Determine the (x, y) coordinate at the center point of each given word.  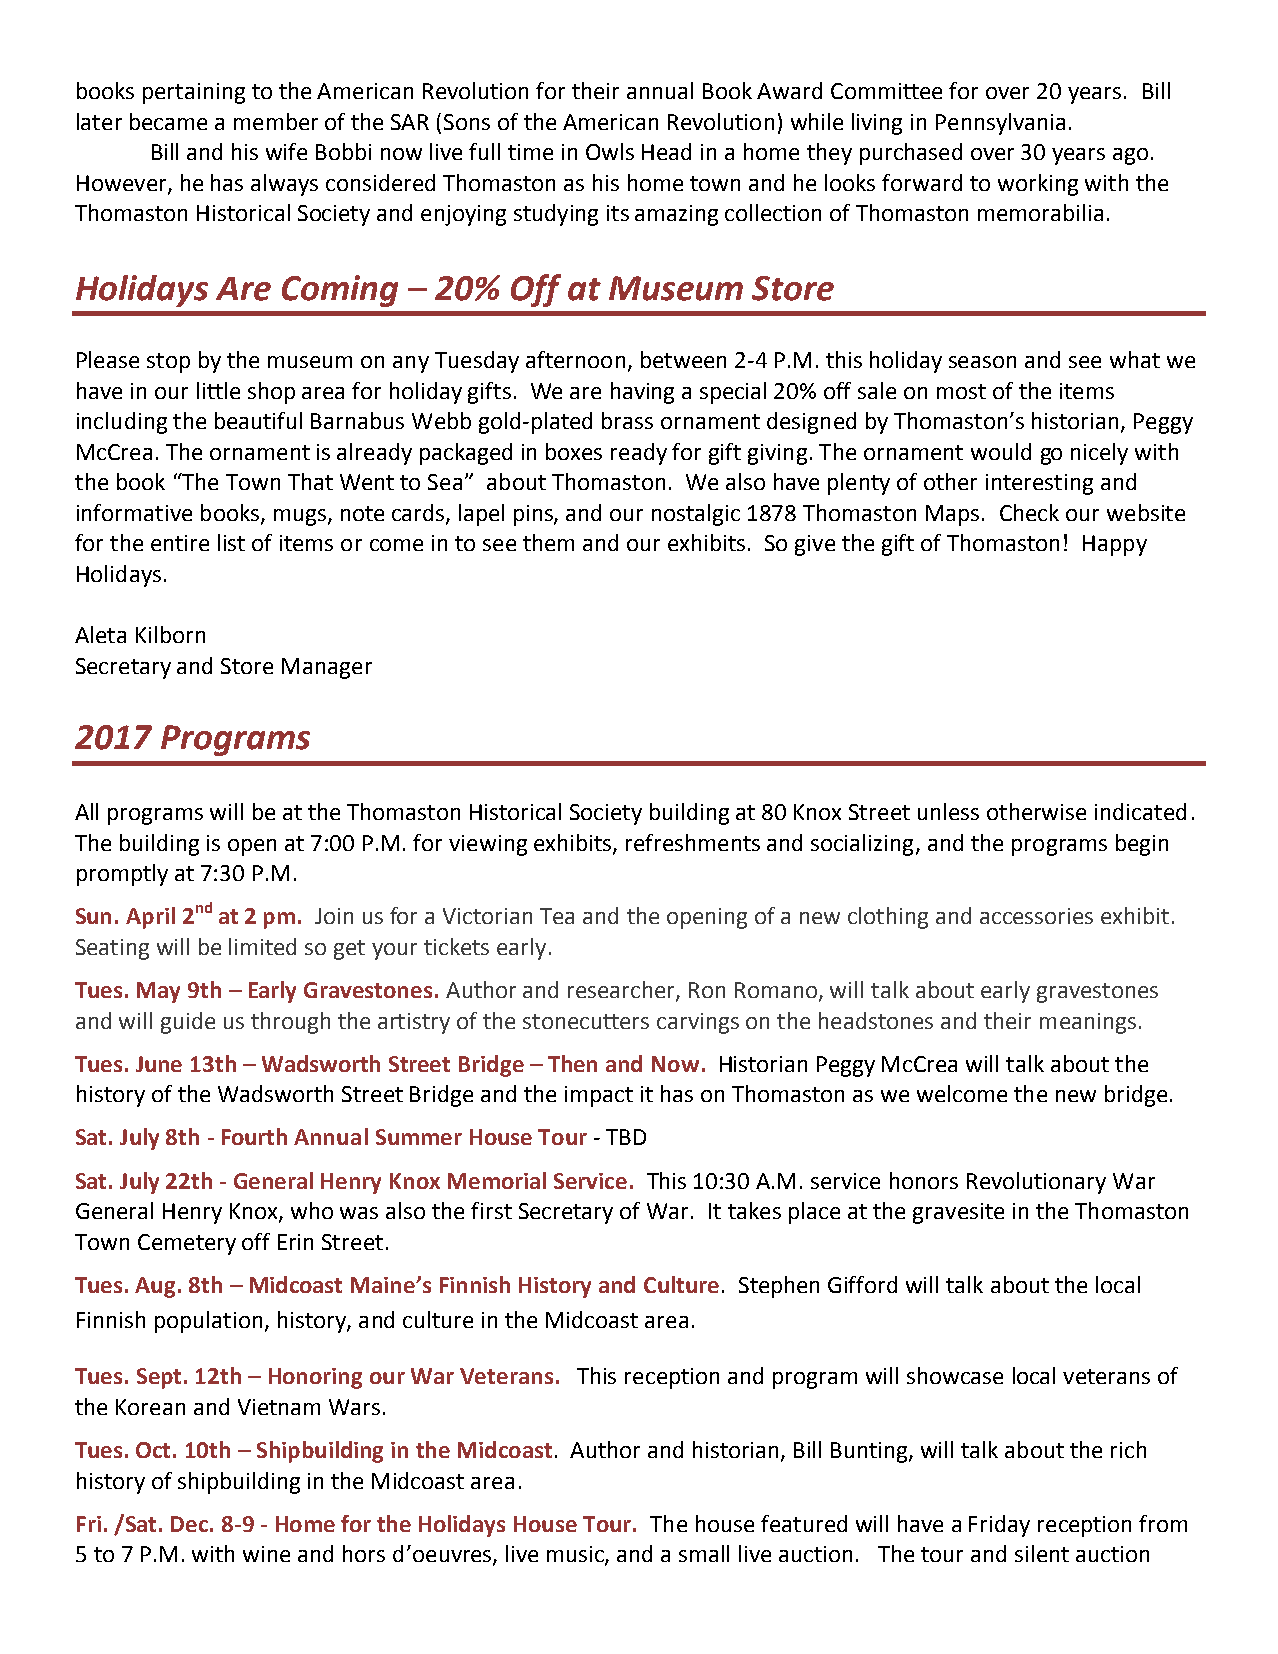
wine (266, 1554)
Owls (610, 151)
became (168, 121)
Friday (999, 1526)
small (704, 1553)
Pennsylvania (1000, 124)
